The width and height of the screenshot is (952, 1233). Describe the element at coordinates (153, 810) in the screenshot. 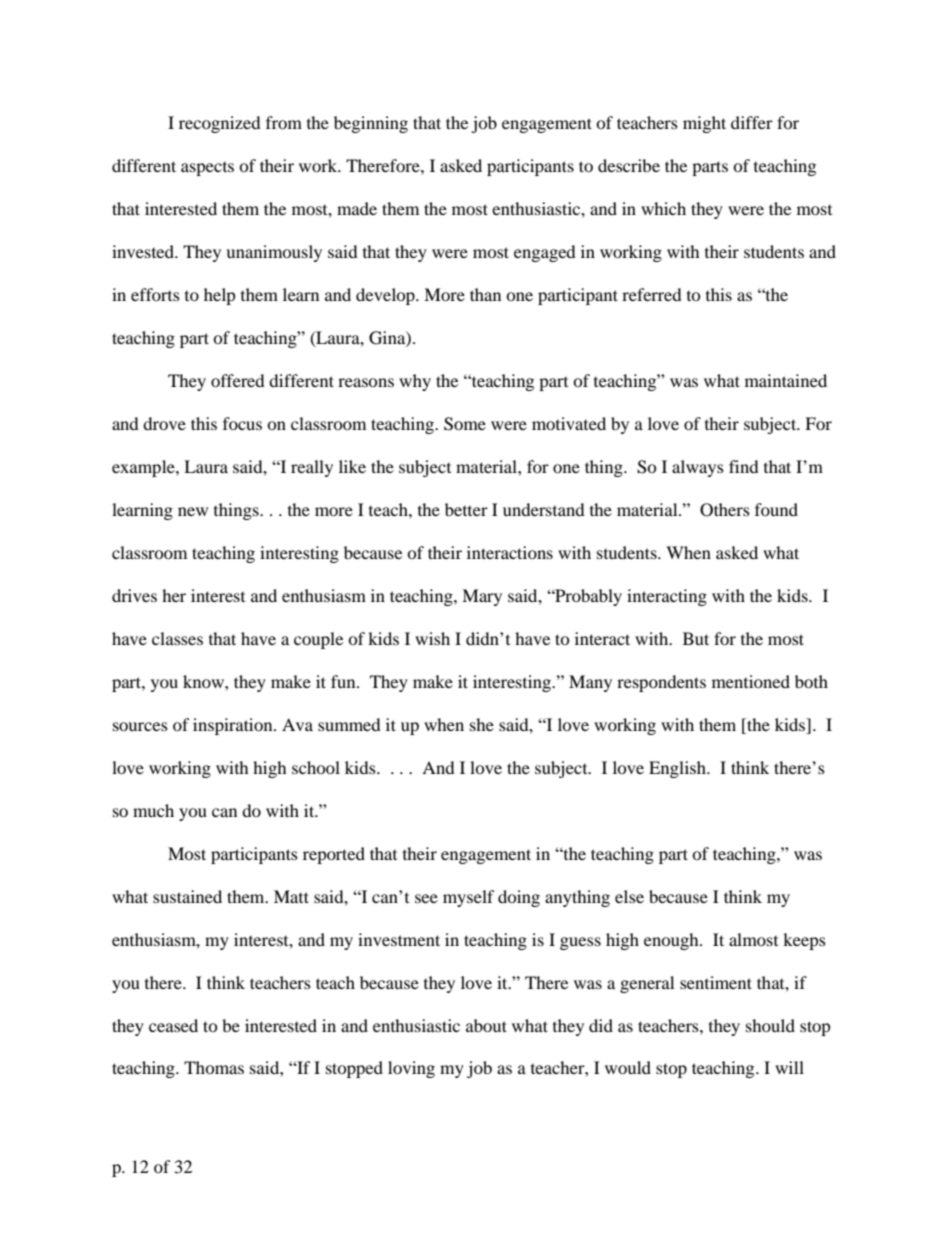

I see `much` at that location.
